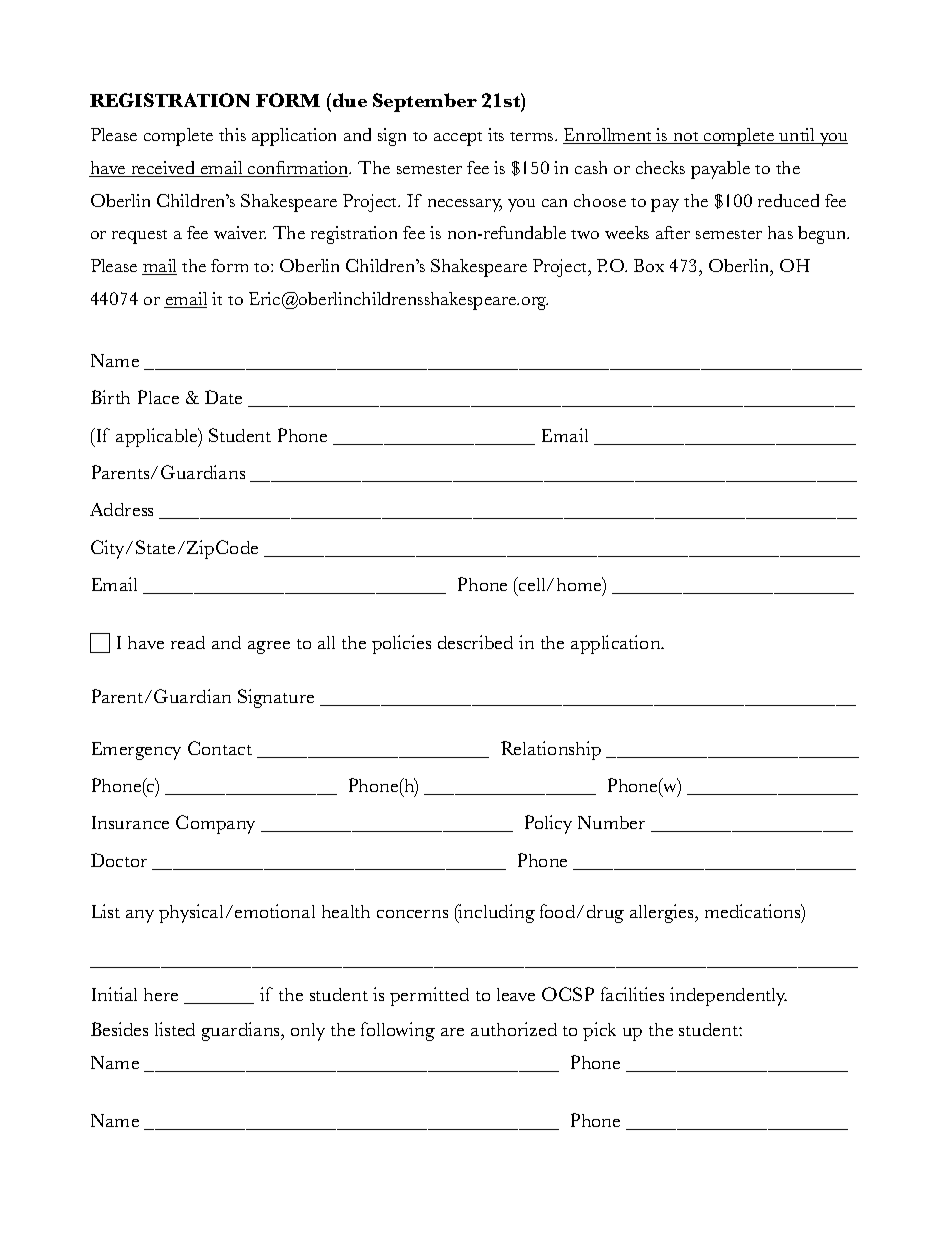 The width and height of the page is (952, 1233). Describe the element at coordinates (548, 824) in the page. I see `Policy` at that location.
